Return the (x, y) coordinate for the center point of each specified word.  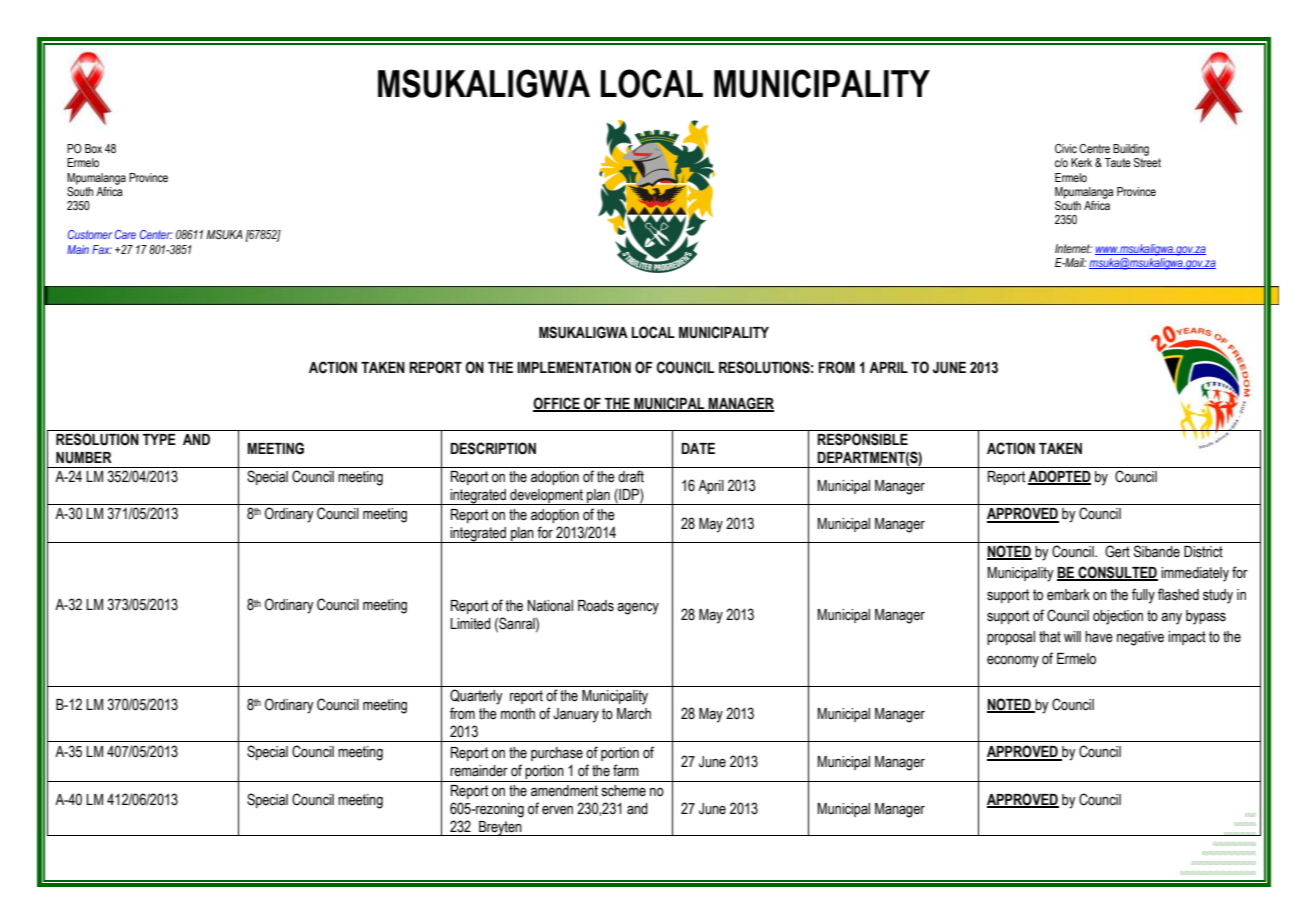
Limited (470, 624)
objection (1118, 617)
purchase (557, 754)
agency (638, 608)
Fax (102, 249)
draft (631, 476)
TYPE (159, 439)
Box (93, 148)
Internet (1073, 248)
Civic (1066, 148)
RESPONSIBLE (862, 439)
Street (1147, 162)
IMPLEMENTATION (574, 367)
